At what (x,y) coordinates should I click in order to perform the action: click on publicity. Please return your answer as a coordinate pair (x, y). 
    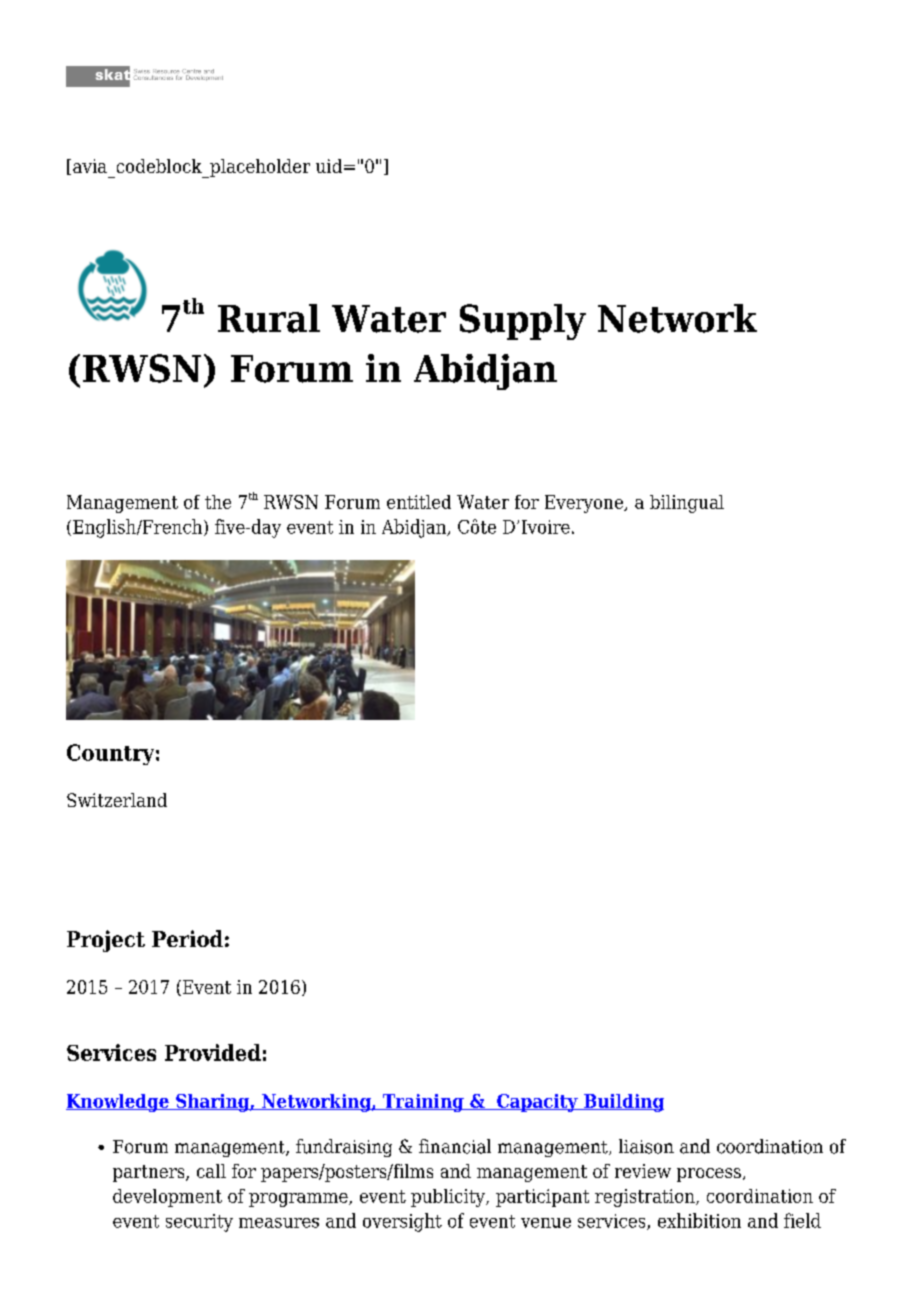
    Looking at the image, I should click on (449, 1198).
